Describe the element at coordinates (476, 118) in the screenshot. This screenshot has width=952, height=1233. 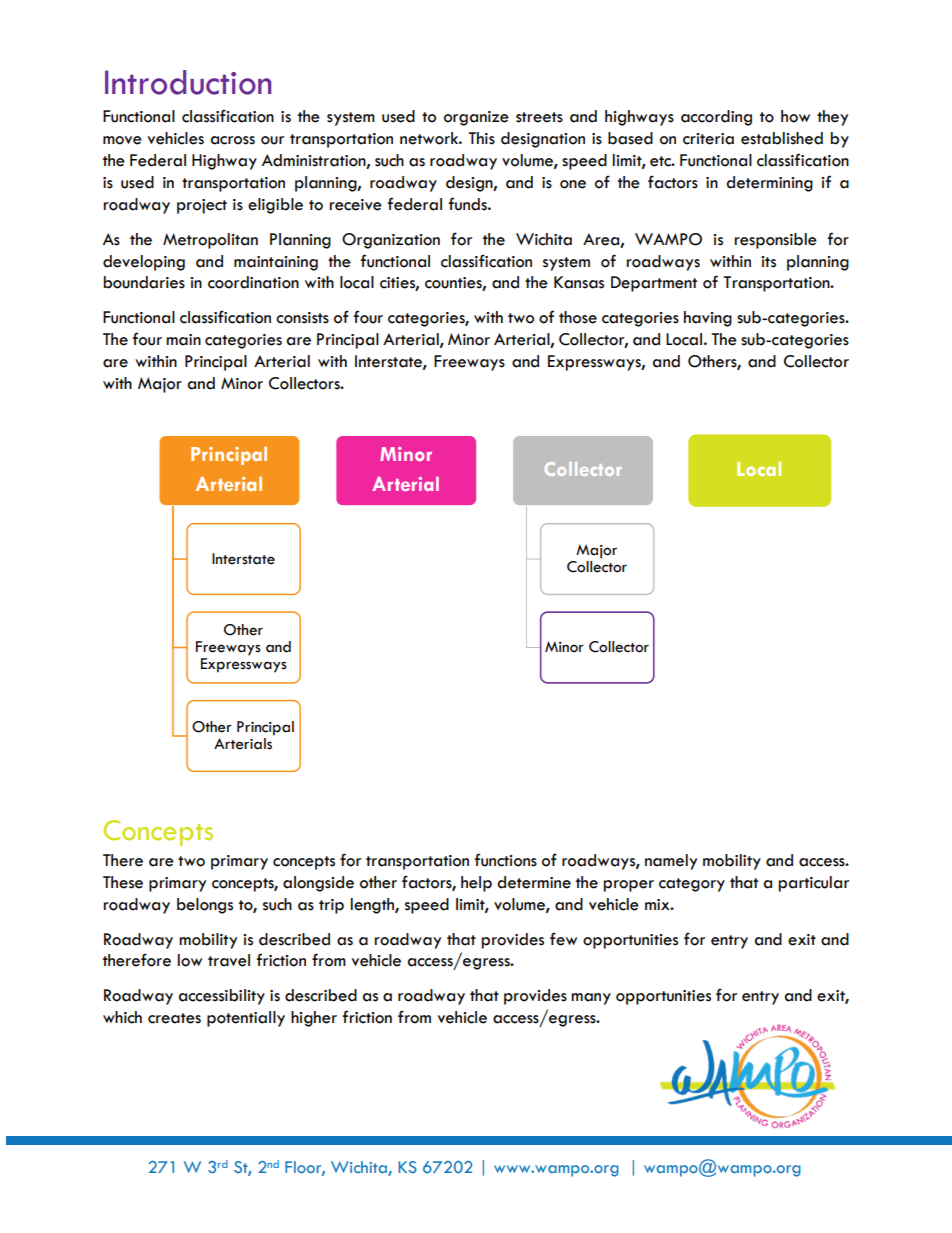
I see `organize` at that location.
